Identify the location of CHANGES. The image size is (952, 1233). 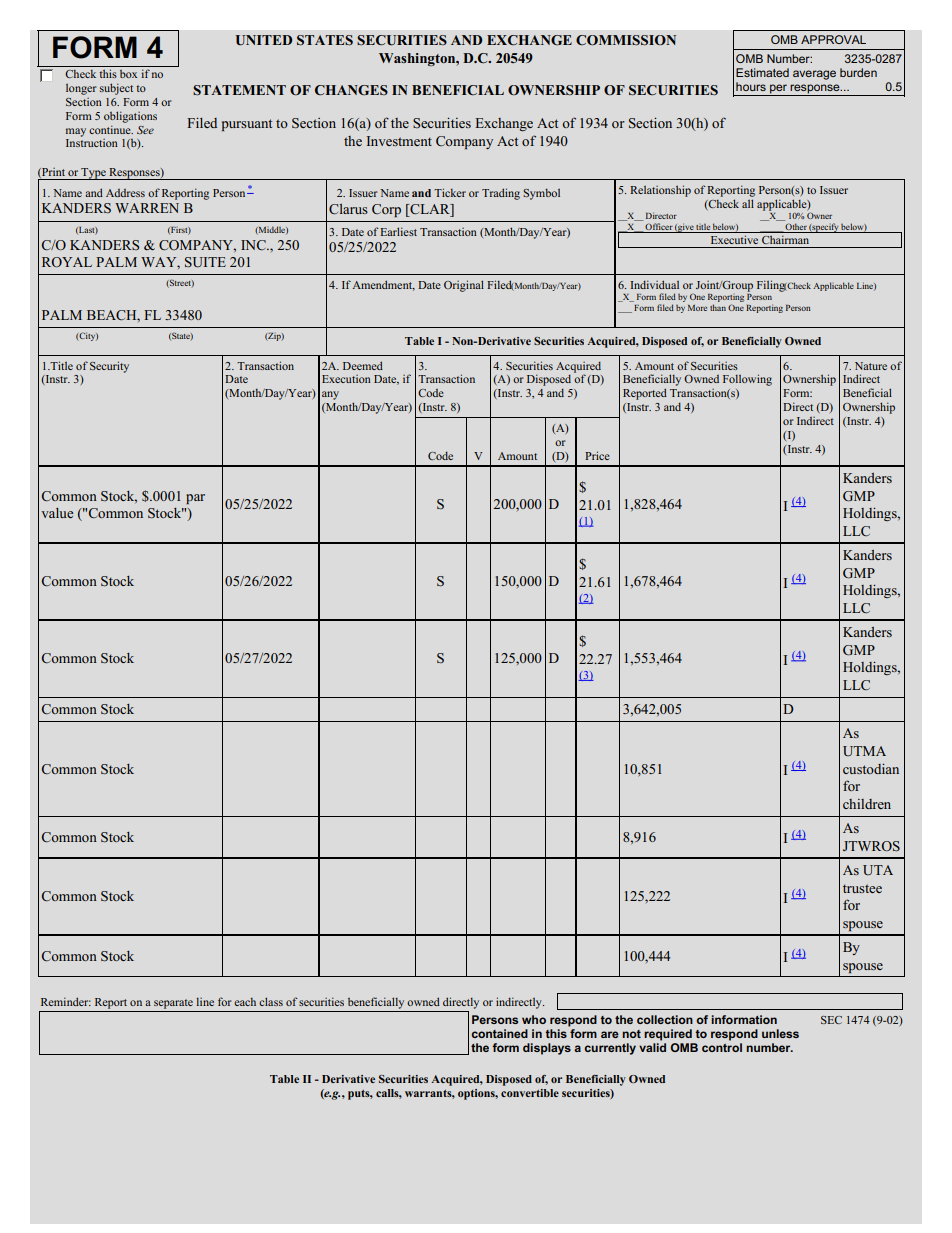
(351, 90).
